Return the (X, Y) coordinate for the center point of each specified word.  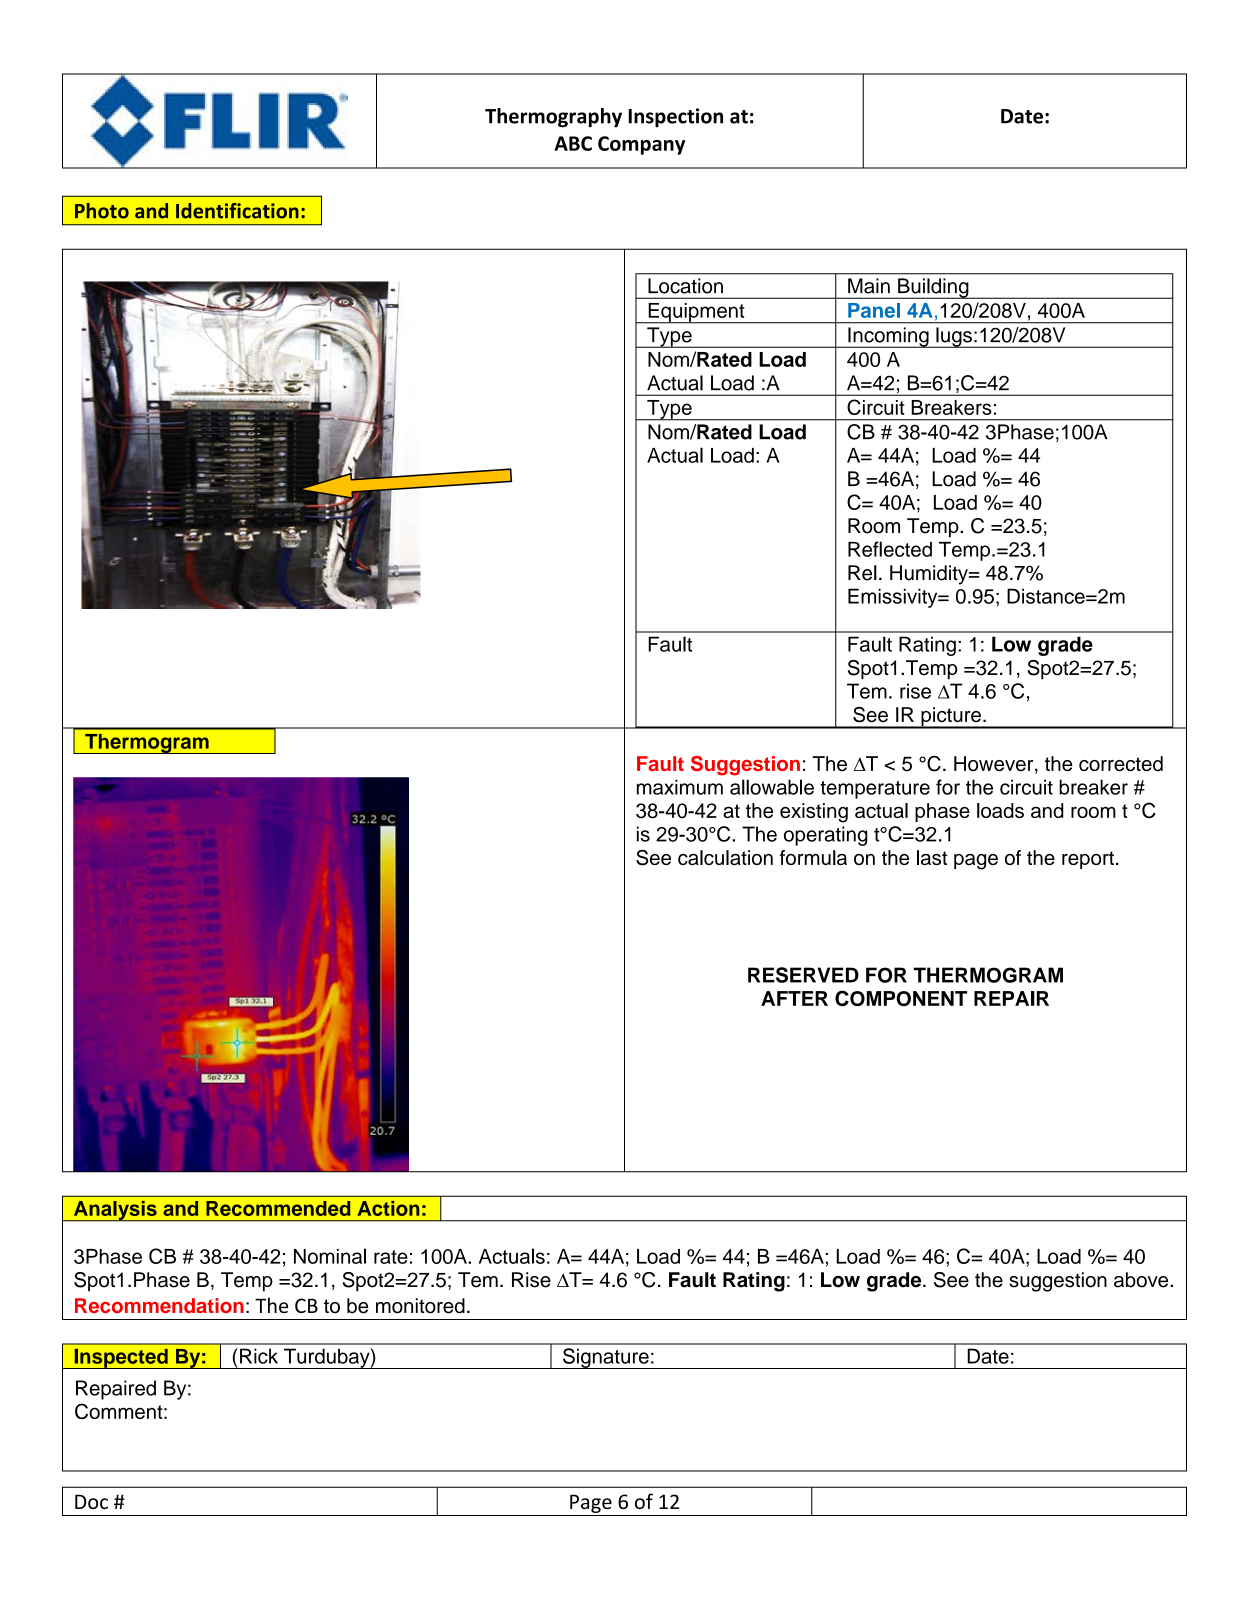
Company (641, 145)
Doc (91, 1501)
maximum (680, 787)
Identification (237, 211)
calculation (725, 857)
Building (933, 288)
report (1088, 860)
